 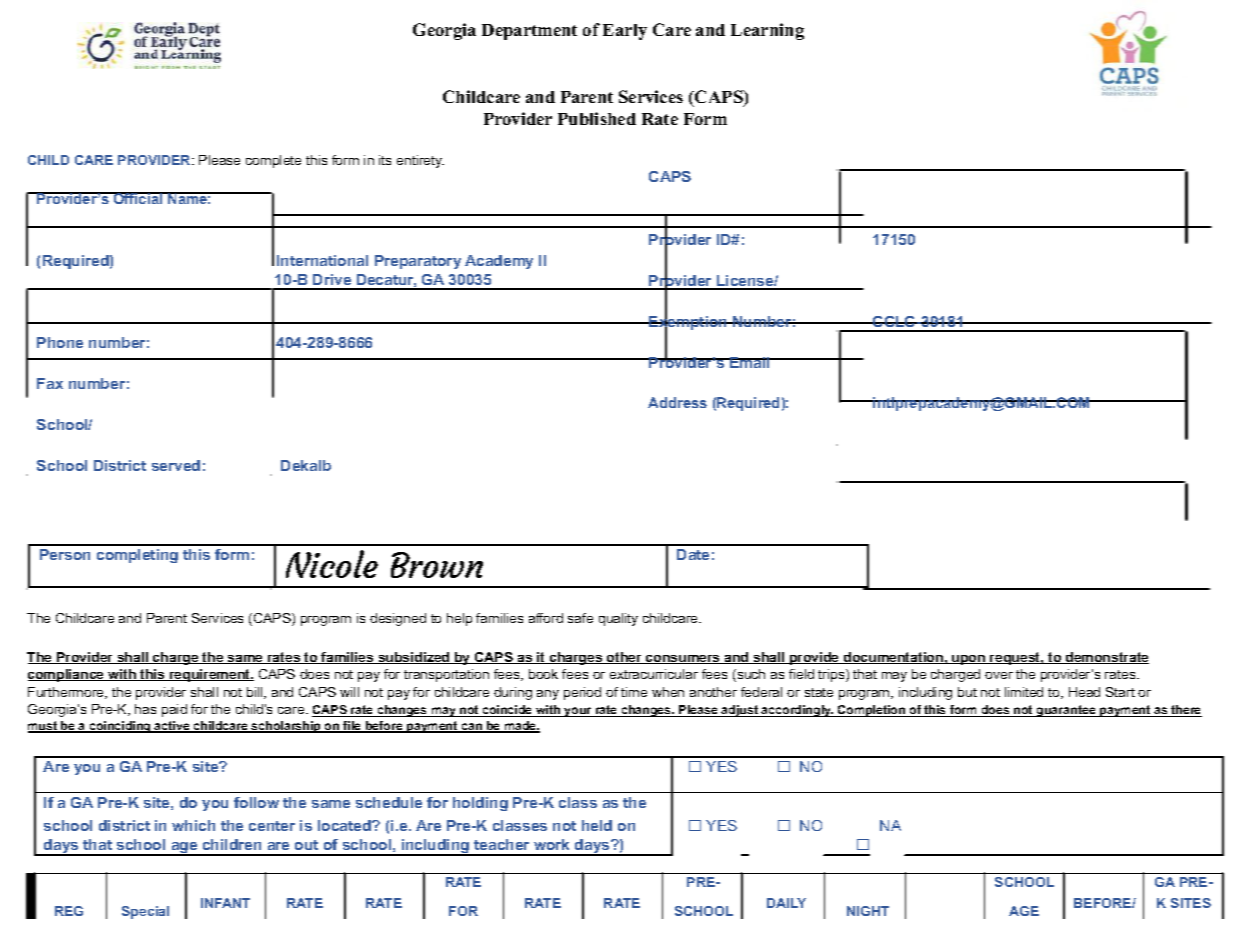 I want to click on work, so click(x=551, y=844).
